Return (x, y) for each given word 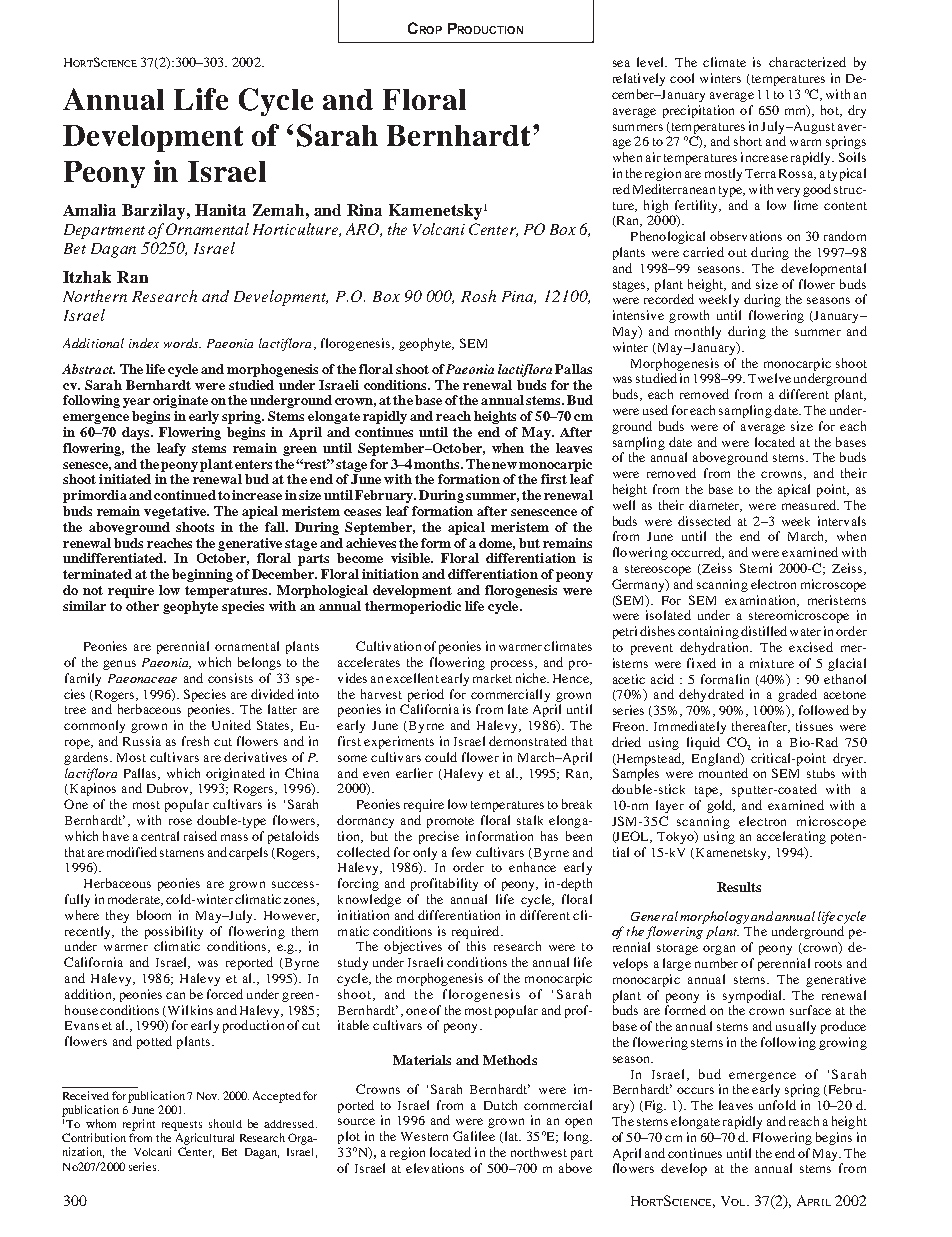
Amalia (89, 210)
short (748, 141)
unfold (777, 1105)
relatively (639, 79)
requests (182, 1126)
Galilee (474, 1136)
